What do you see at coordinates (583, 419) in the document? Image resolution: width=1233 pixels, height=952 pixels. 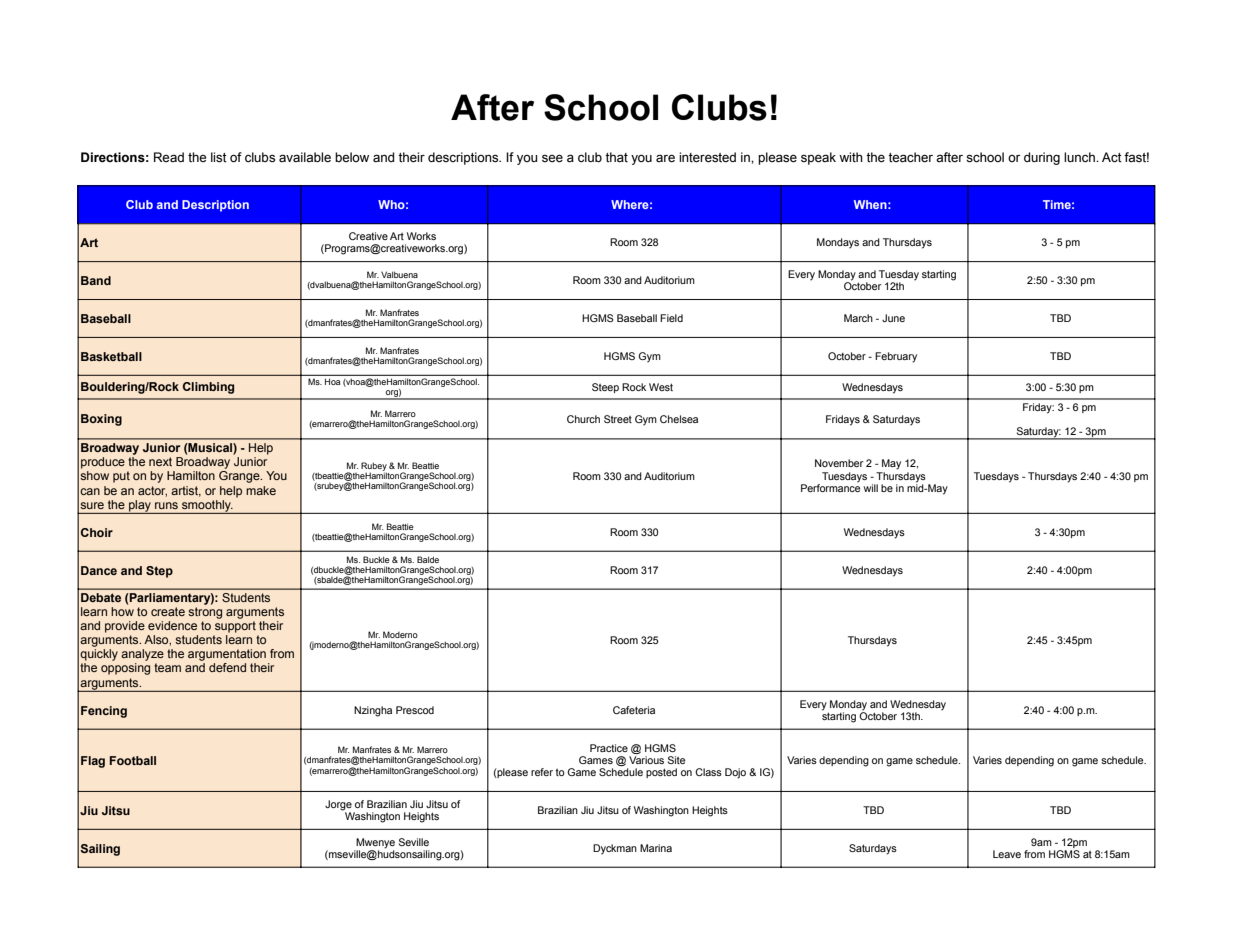 I see `Church` at bounding box center [583, 419].
